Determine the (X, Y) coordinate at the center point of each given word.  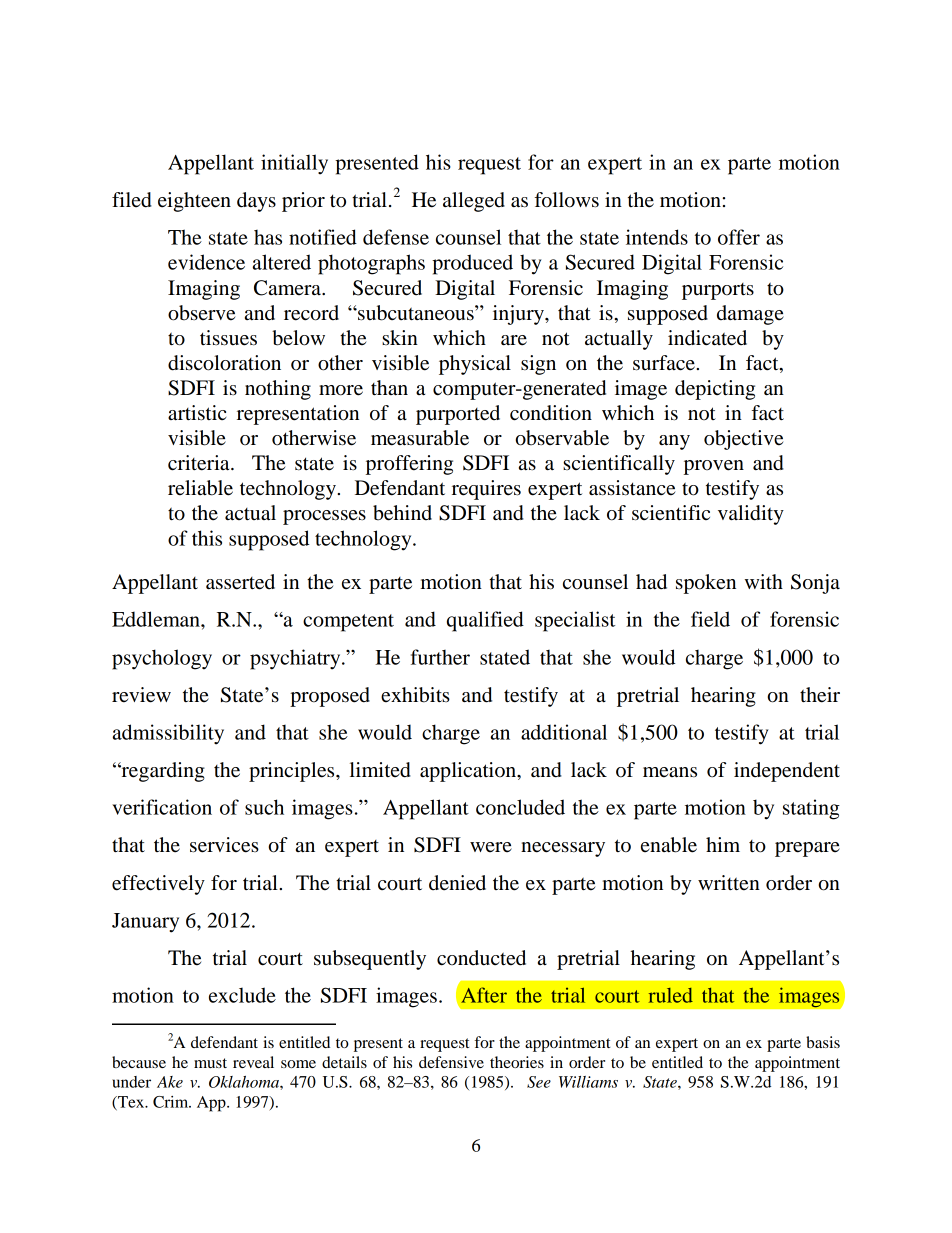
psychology (162, 659)
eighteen (194, 202)
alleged (474, 202)
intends (657, 237)
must (210, 1063)
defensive (451, 1062)
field (710, 619)
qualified (485, 621)
